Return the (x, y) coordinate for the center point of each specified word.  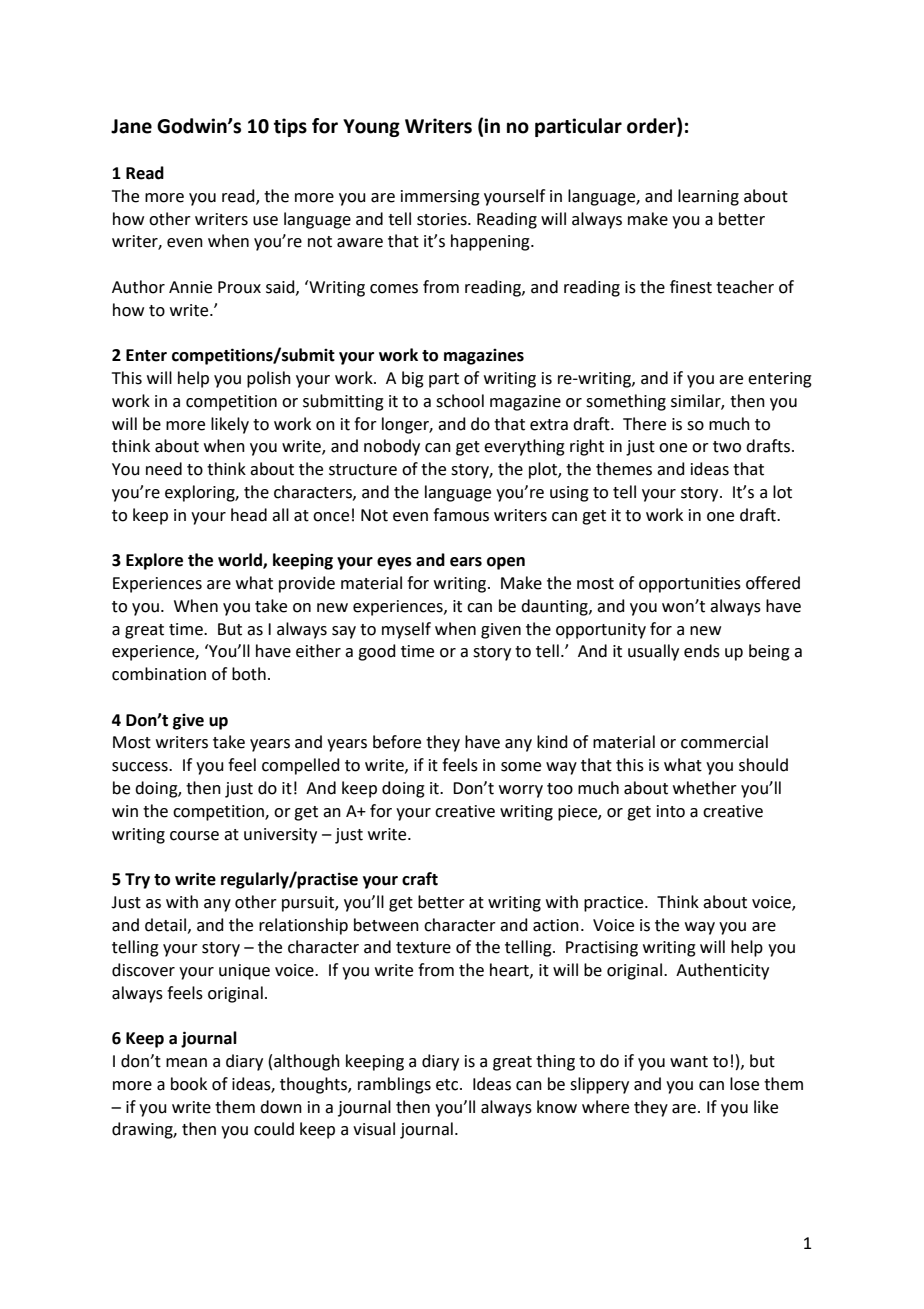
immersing (440, 198)
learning (708, 197)
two (727, 447)
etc (448, 1085)
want (689, 1062)
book (189, 1084)
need (164, 469)
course (194, 836)
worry (521, 791)
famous (461, 515)
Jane (131, 126)
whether (705, 788)
